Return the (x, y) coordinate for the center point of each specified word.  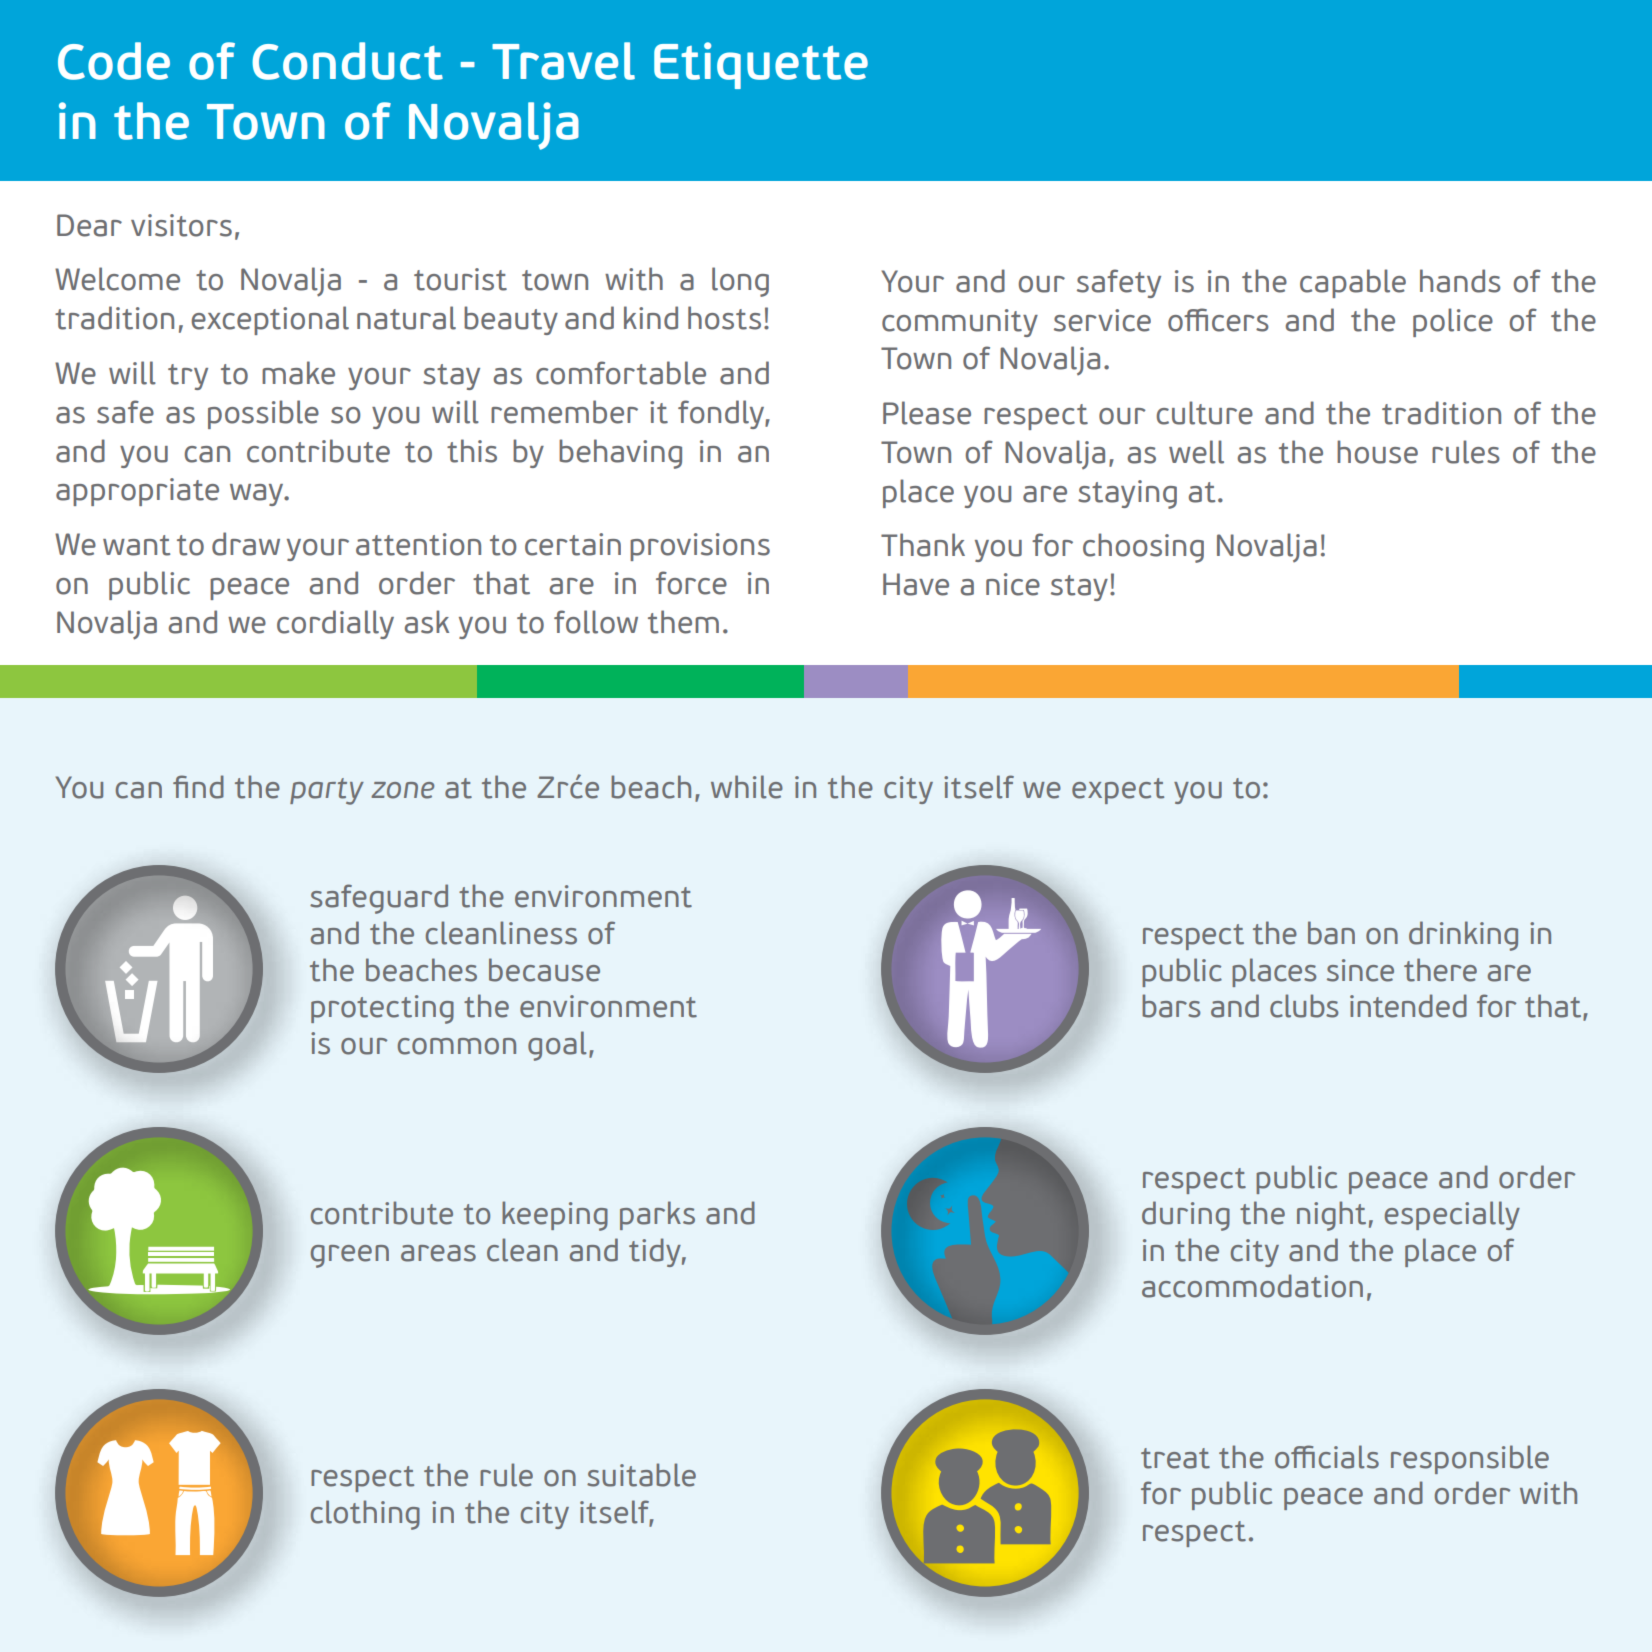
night (1331, 1216)
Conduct (347, 61)
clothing (365, 1515)
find (198, 787)
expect (1118, 791)
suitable (641, 1475)
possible (263, 414)
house (1377, 452)
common (457, 1046)
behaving (620, 454)
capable (1353, 283)
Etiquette (761, 65)
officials (1327, 1457)
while (747, 787)
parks (657, 1215)
